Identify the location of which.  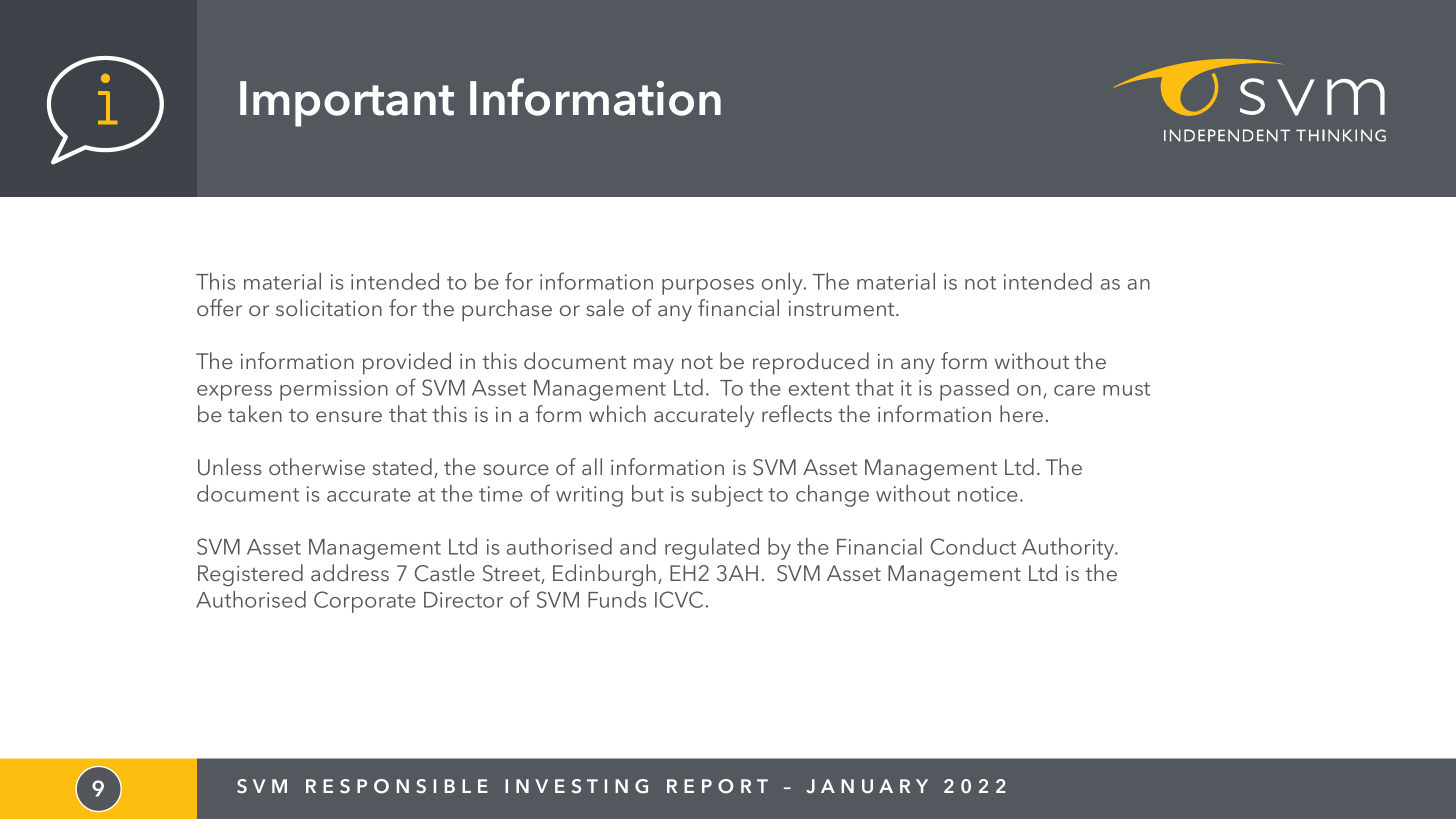
(617, 413).
